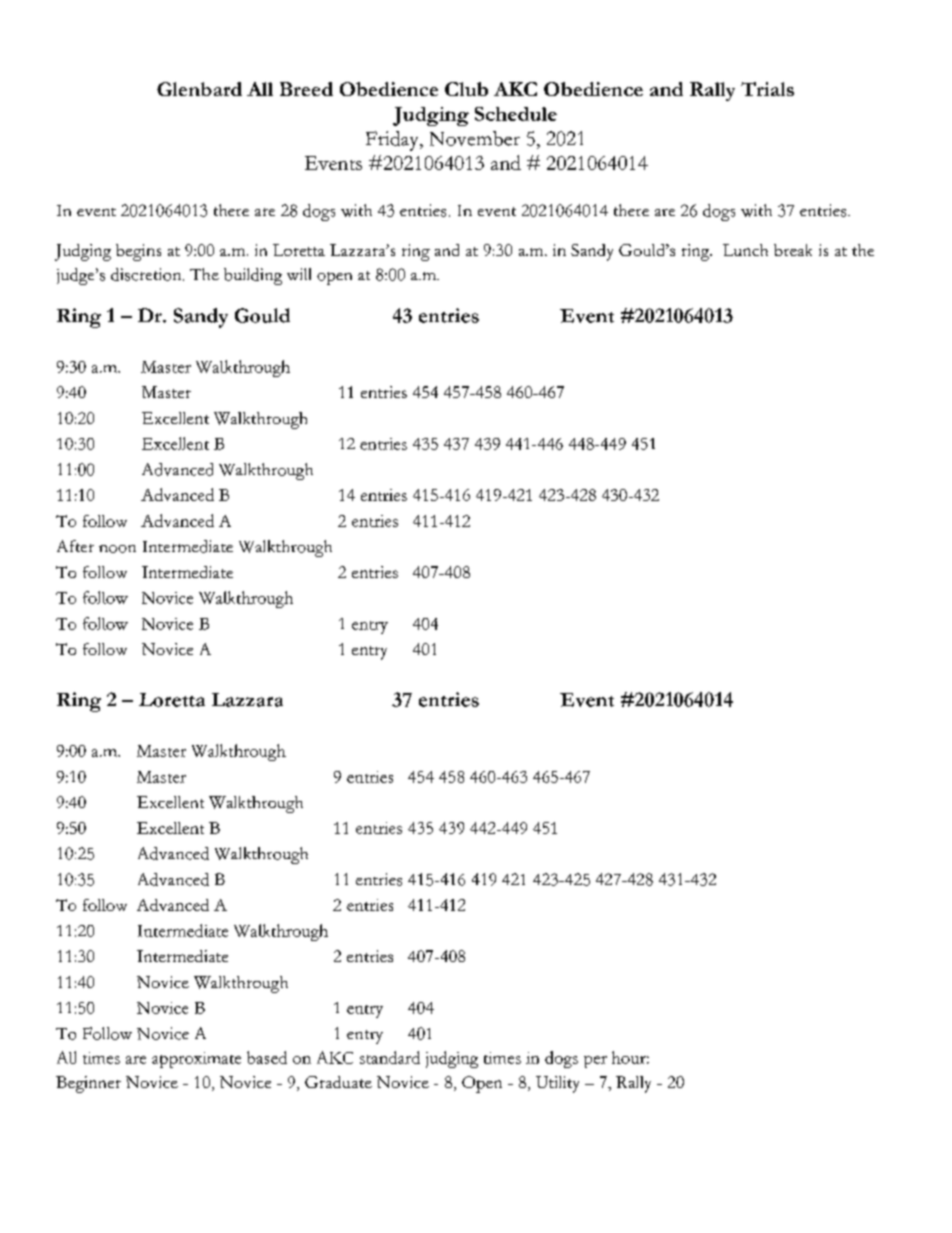  Describe the element at coordinates (196, 1060) in the screenshot. I see `approximate` at that location.
